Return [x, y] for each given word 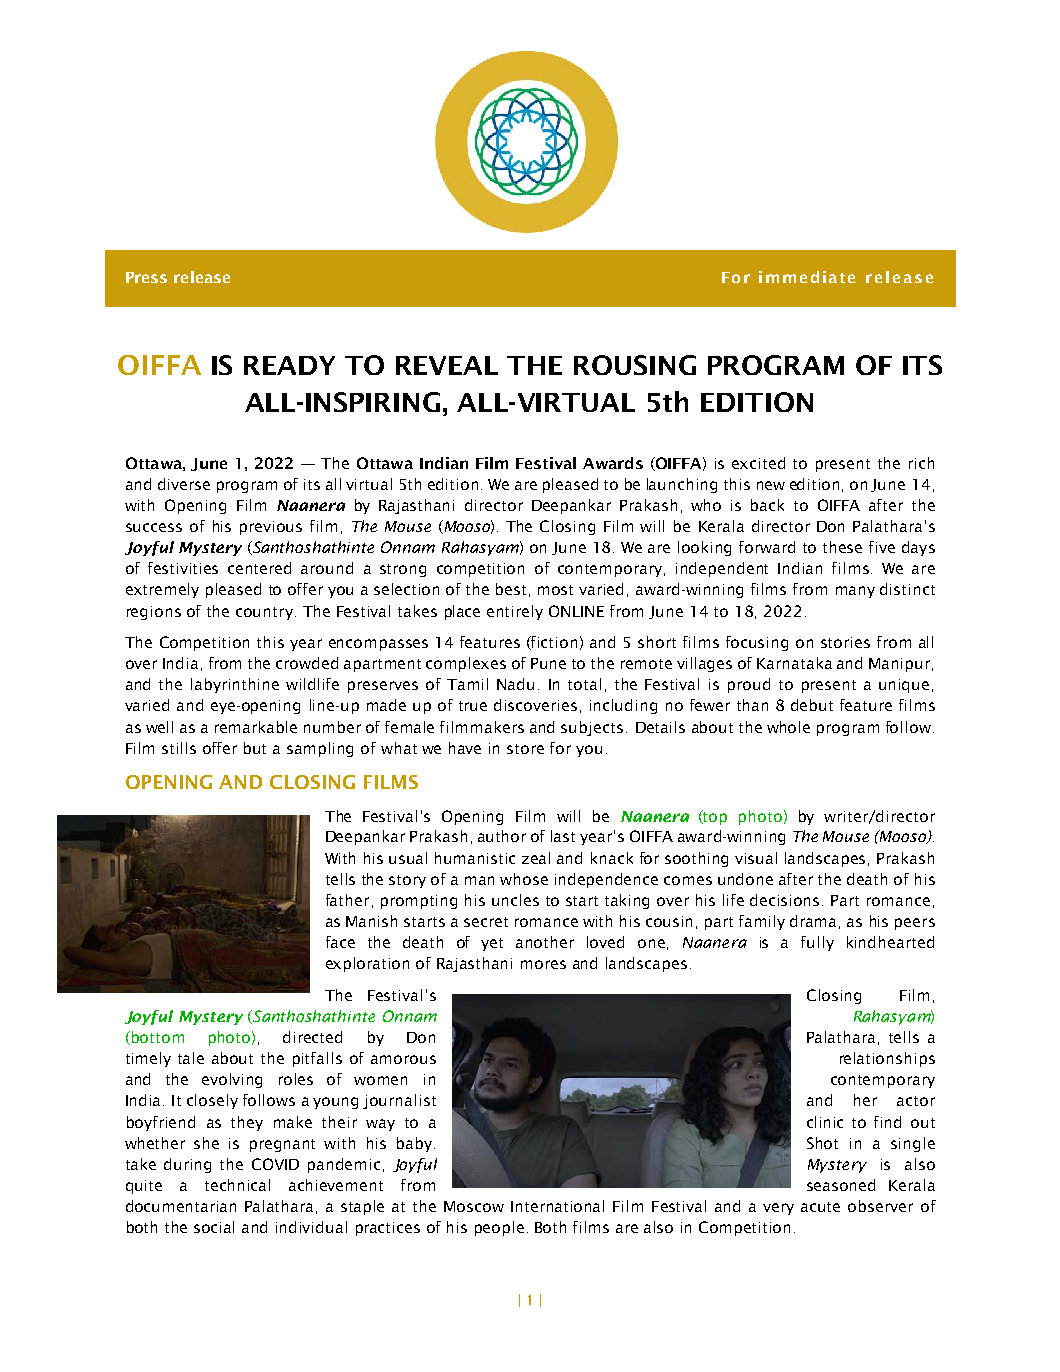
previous [271, 528]
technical [237, 1185]
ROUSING [635, 365]
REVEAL [447, 365]
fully [817, 943]
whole [788, 727]
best [511, 589]
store [525, 749]
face [340, 942]
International [557, 1206]
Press [146, 277]
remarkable [256, 727]
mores [543, 964]
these [842, 547]
